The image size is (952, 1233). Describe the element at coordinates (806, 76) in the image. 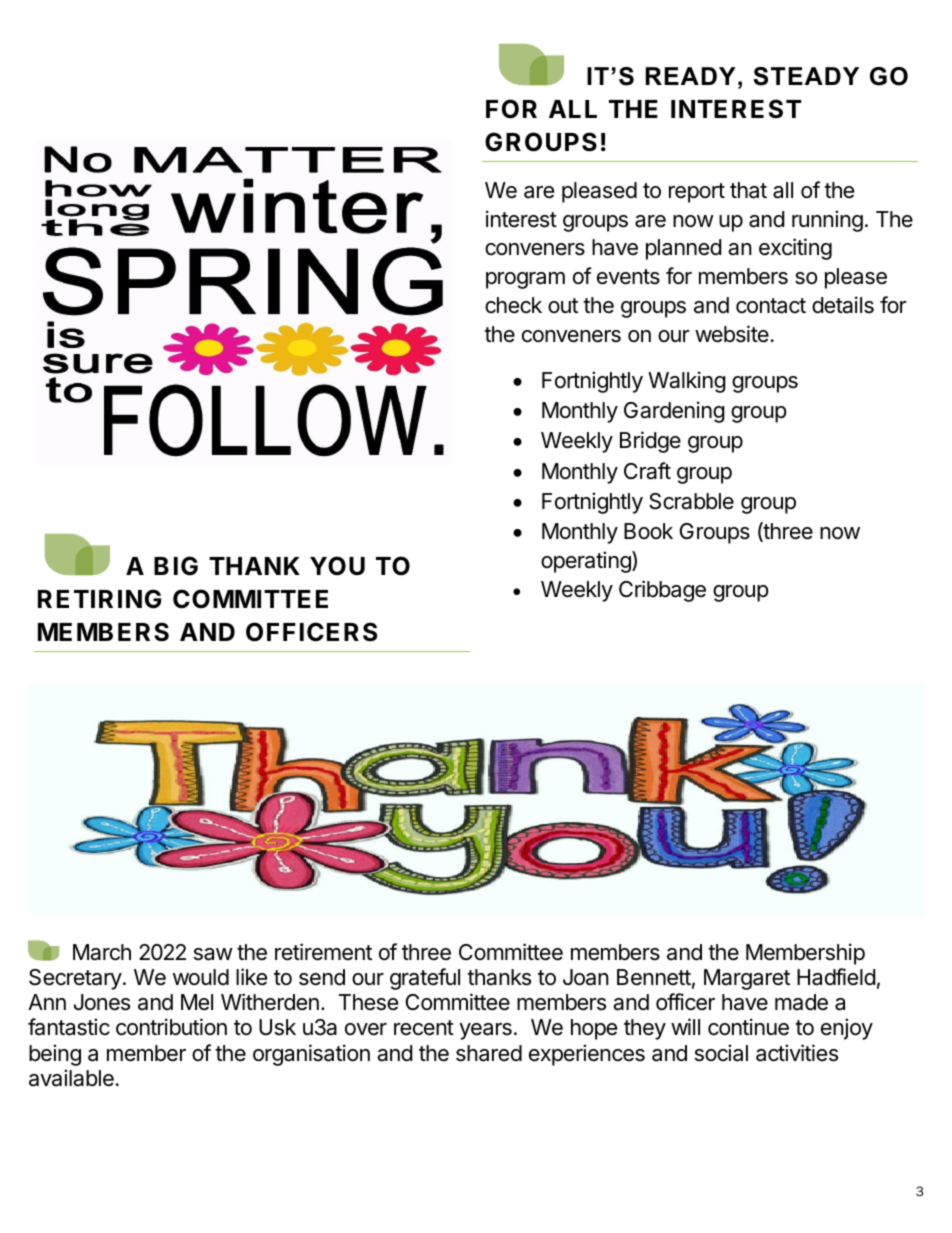

I see `STEADY` at that location.
